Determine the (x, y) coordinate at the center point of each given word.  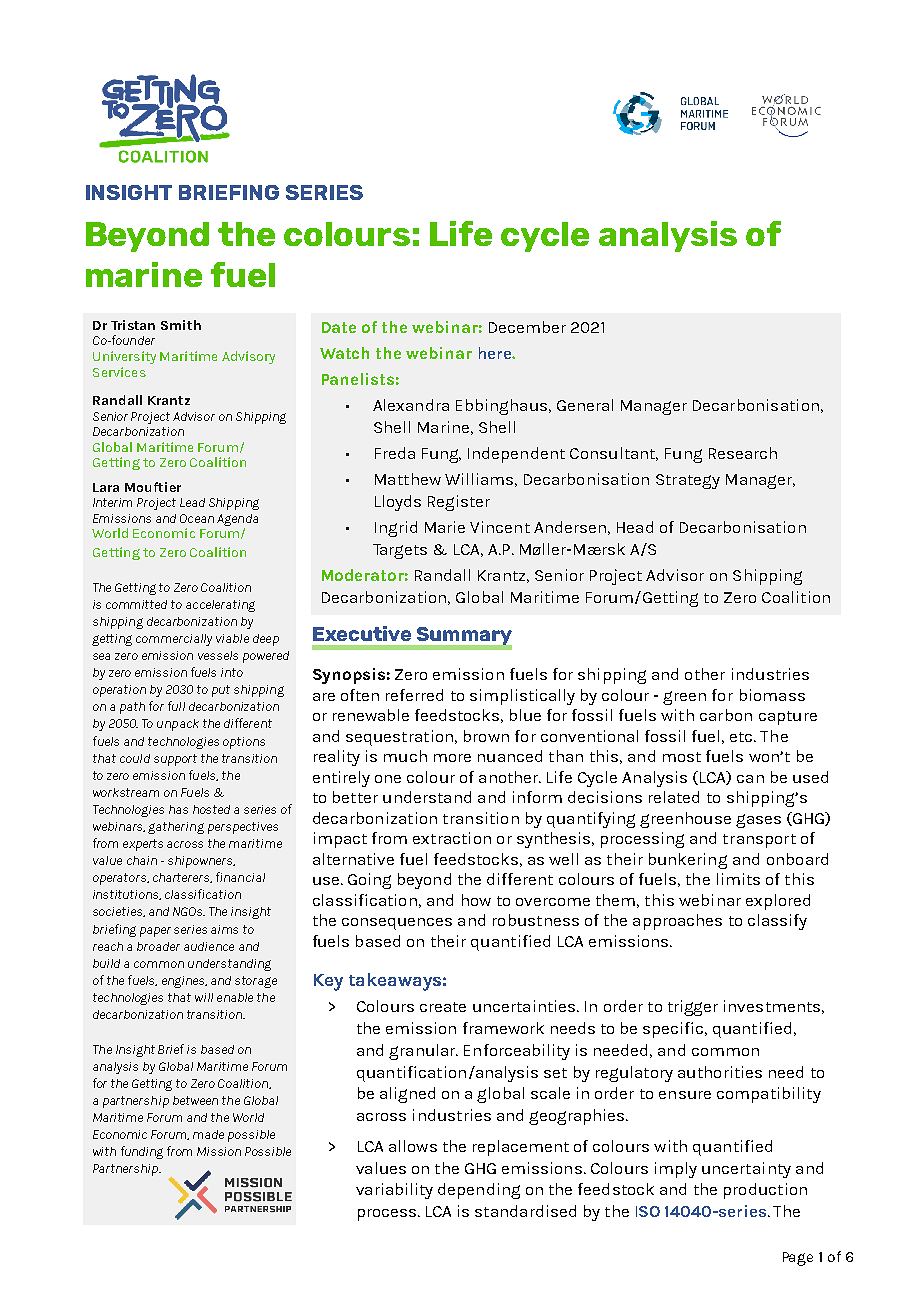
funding (142, 1152)
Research (743, 453)
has (178, 809)
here (496, 353)
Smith (181, 325)
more (452, 758)
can (750, 779)
